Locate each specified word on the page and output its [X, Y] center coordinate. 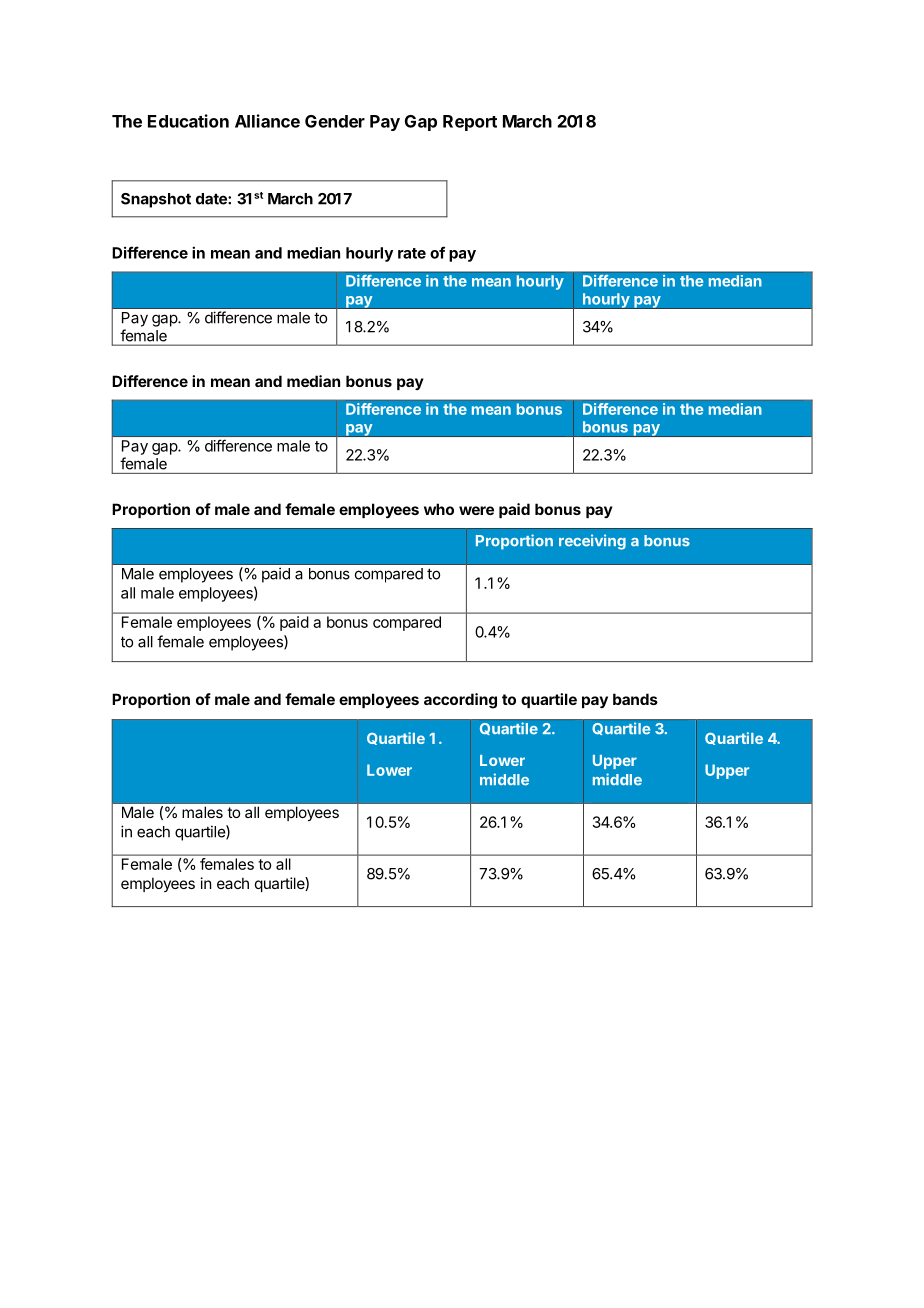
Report [470, 123]
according [460, 701]
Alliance [267, 121]
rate [412, 253]
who [439, 509]
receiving [592, 542]
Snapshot [156, 200]
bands [635, 699]
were [476, 510]
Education [188, 121]
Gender [335, 121]
